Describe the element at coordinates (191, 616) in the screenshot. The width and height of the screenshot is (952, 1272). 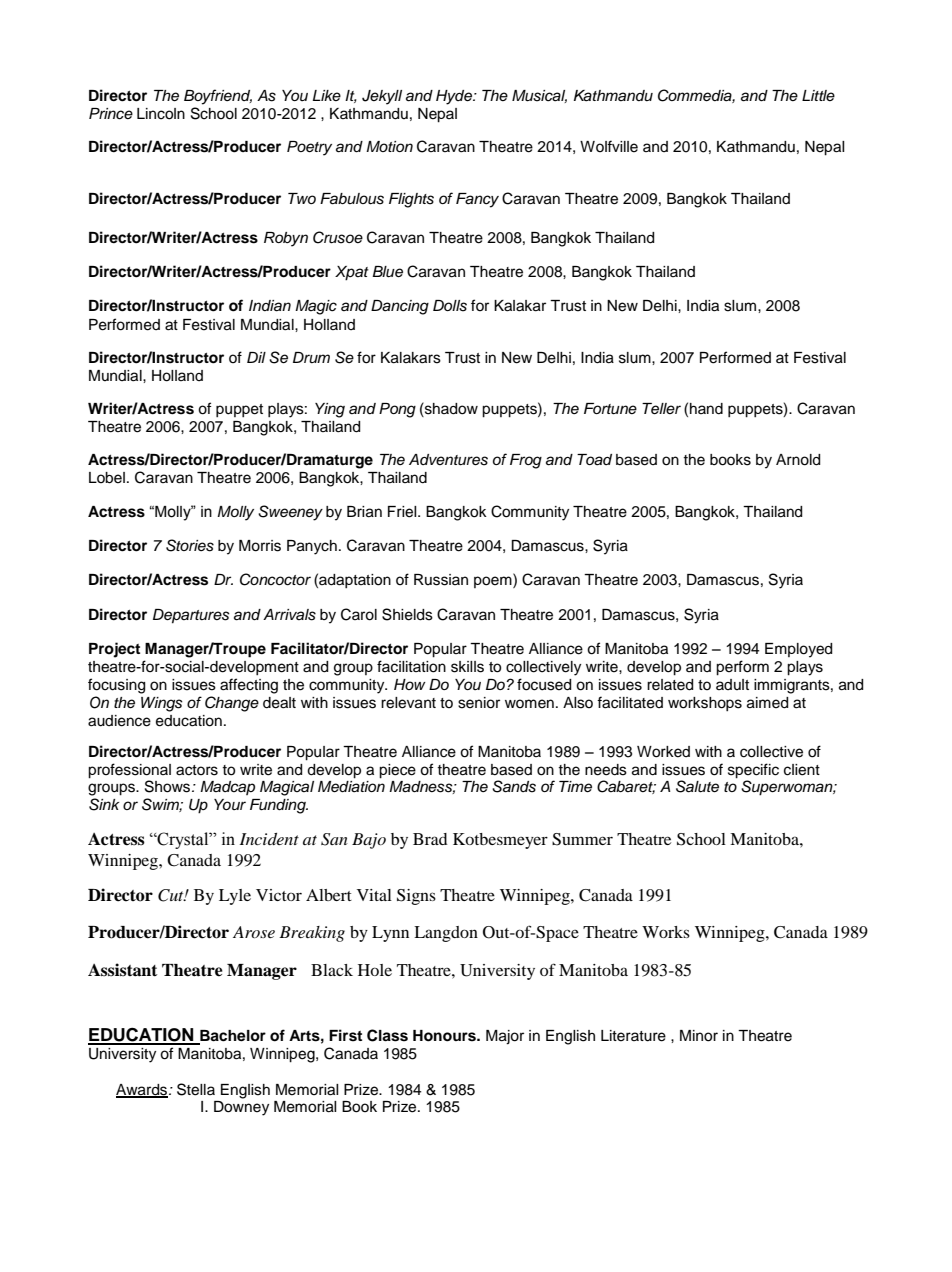
I see `Departures` at that location.
